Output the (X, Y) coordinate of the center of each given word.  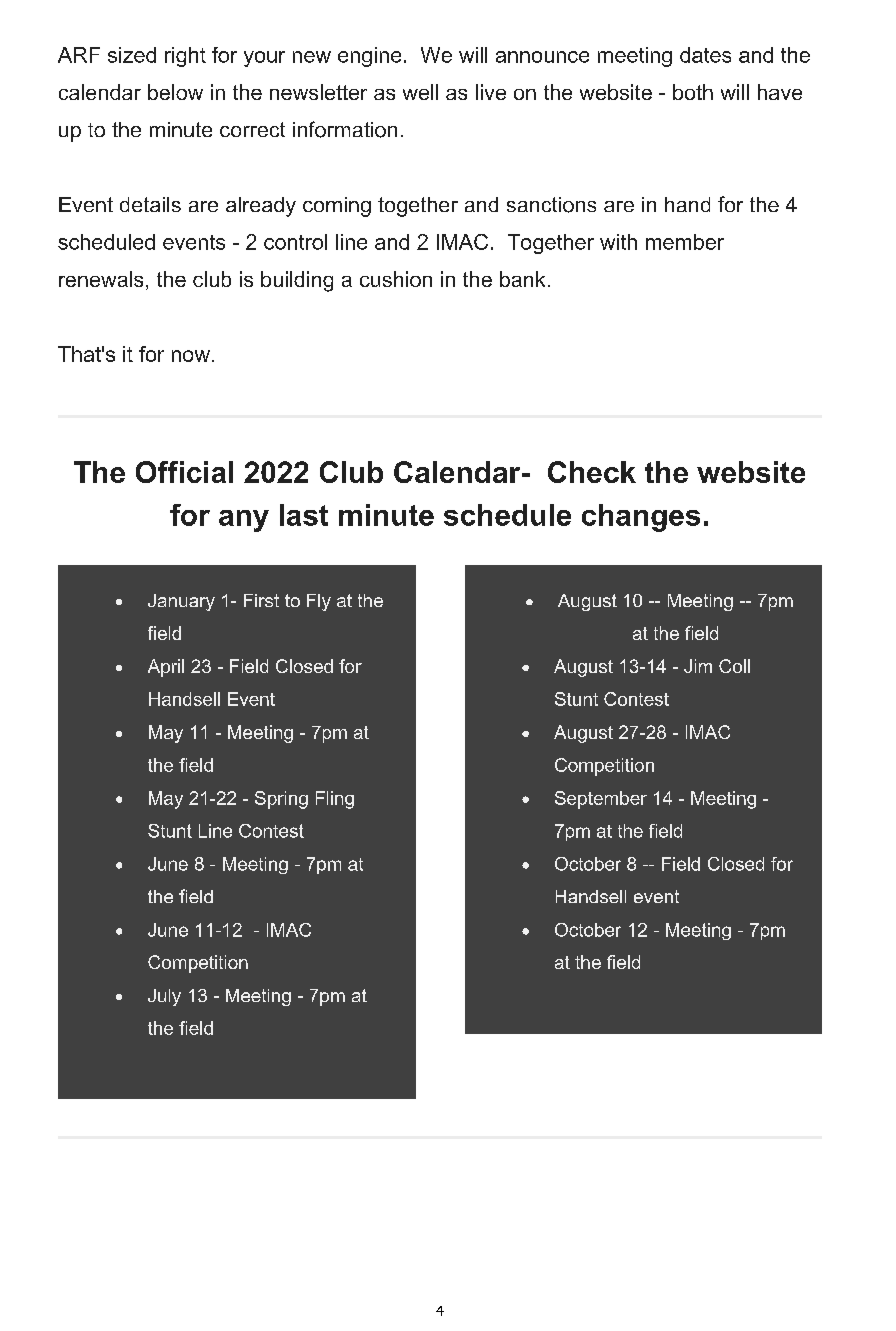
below (175, 92)
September (601, 800)
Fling (335, 800)
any (244, 521)
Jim (698, 666)
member (685, 242)
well (420, 92)
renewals (101, 279)
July (164, 997)
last (304, 515)
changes (641, 518)
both (693, 92)
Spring (281, 800)
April (166, 668)
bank (522, 279)
